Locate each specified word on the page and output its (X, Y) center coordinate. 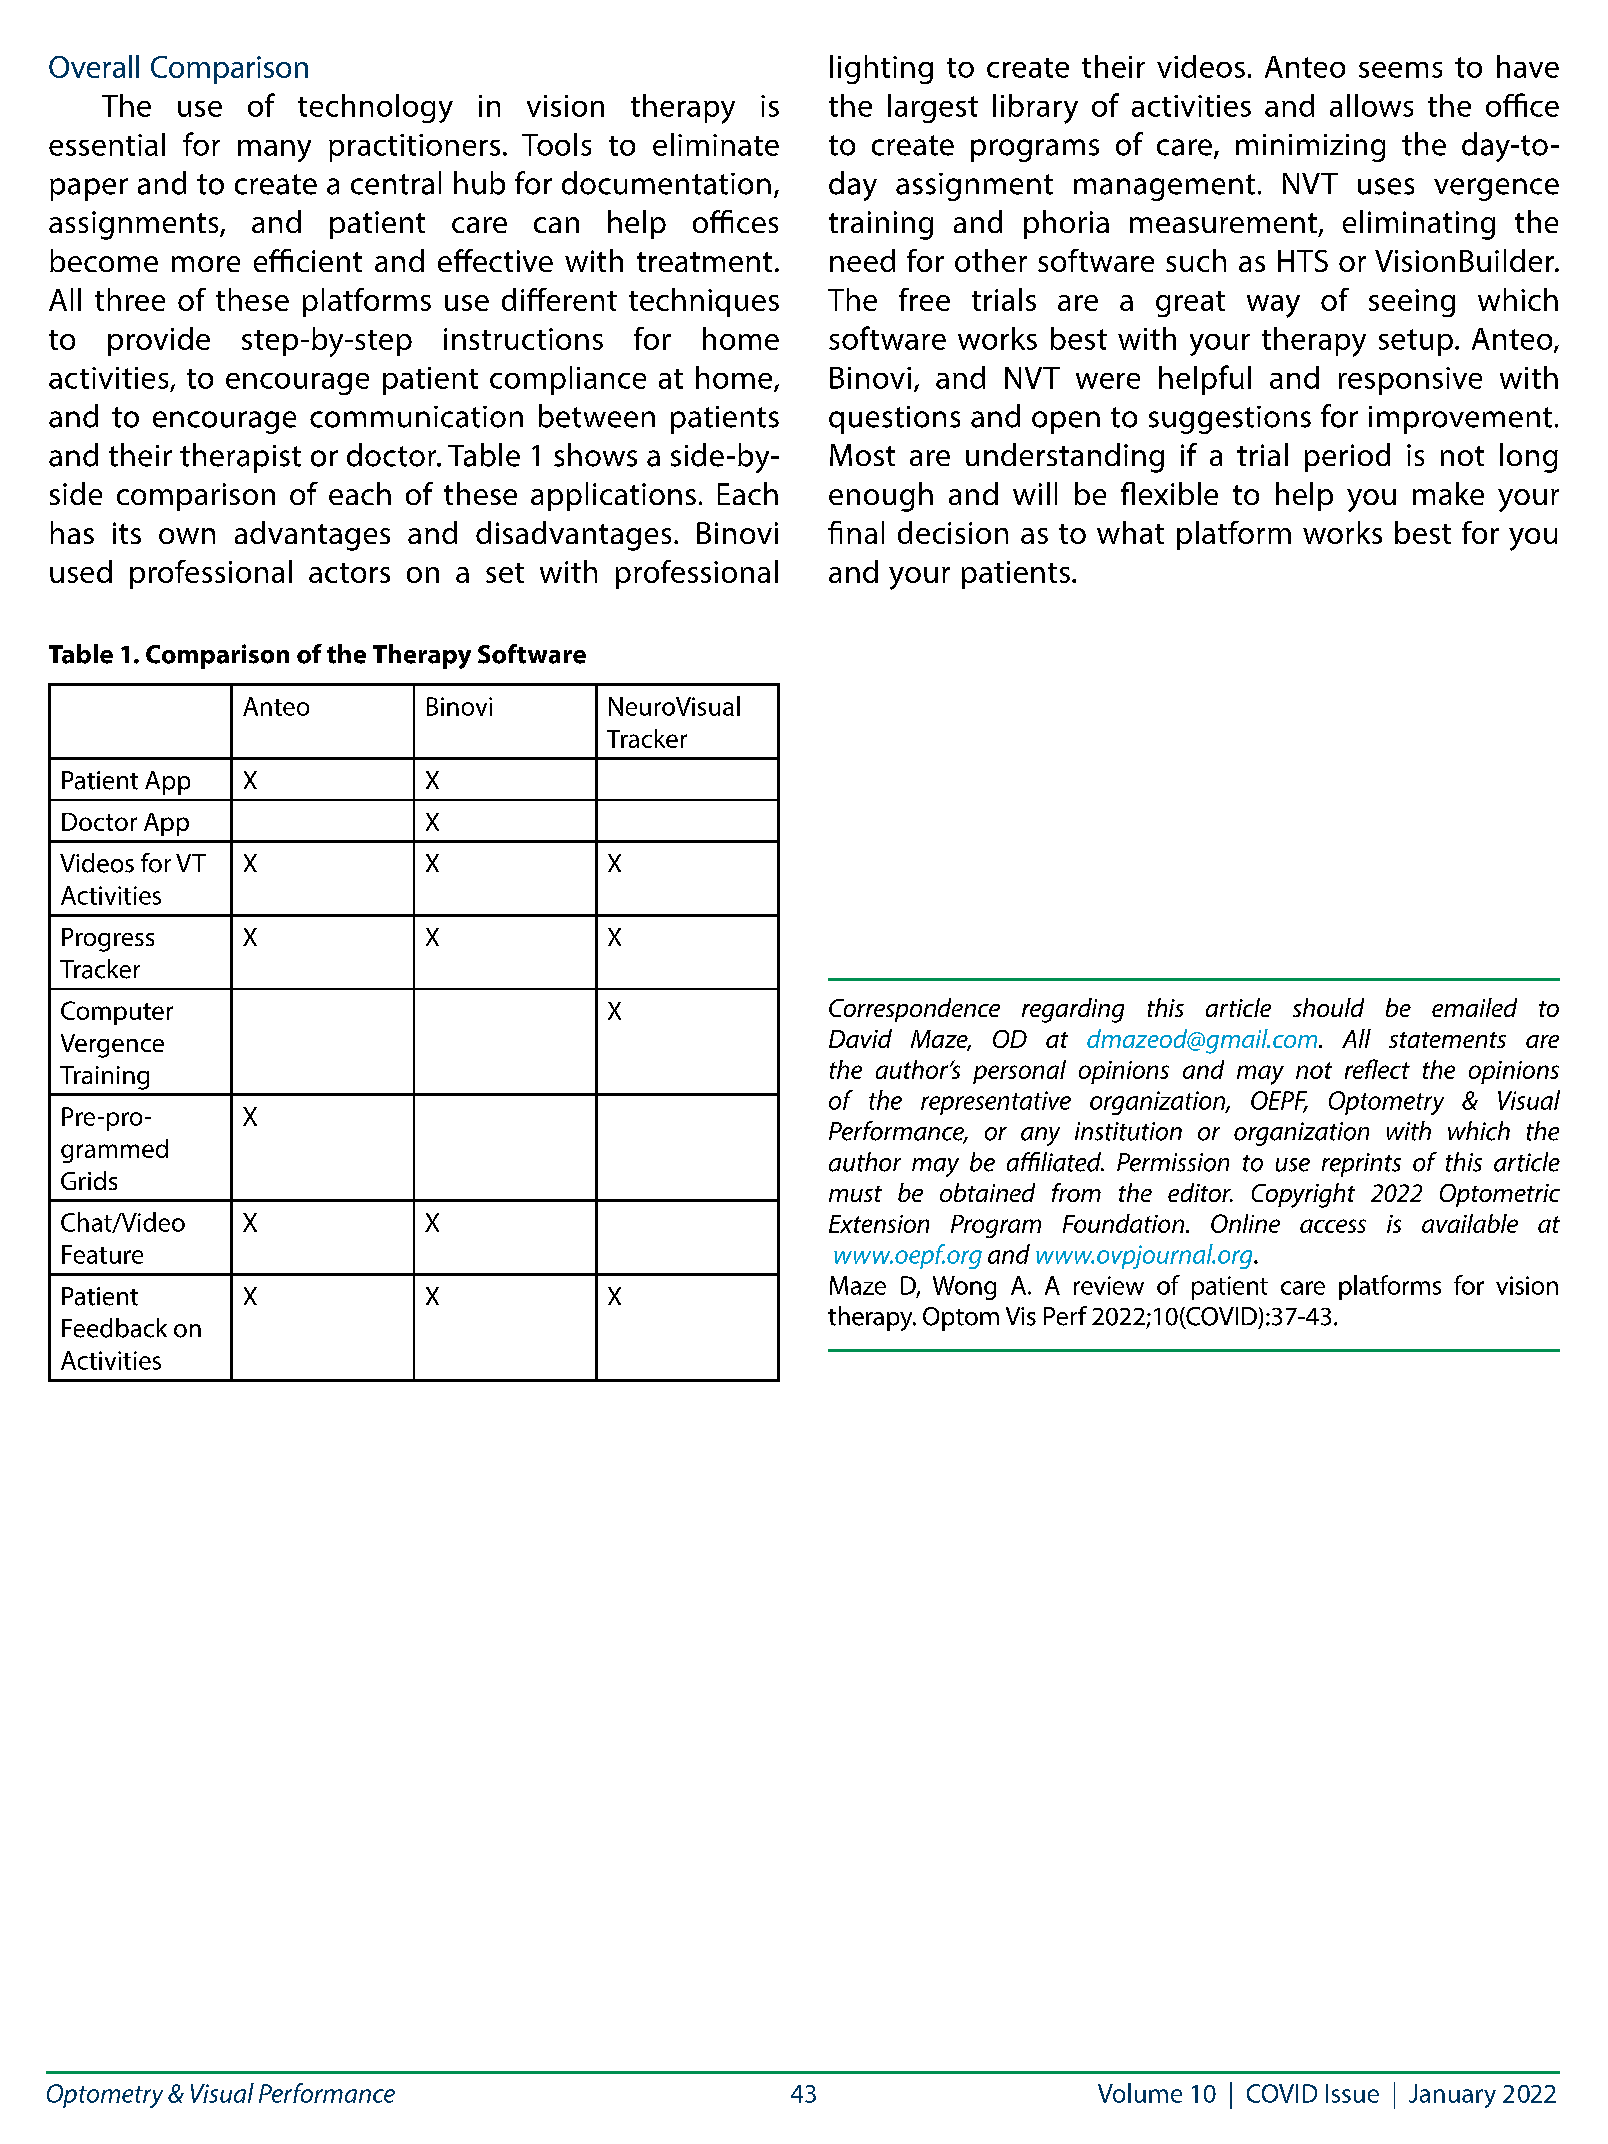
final (856, 532)
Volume (1140, 2093)
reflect (1377, 1069)
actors (349, 573)
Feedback (114, 1328)
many (274, 151)
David (860, 1038)
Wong (964, 1288)
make (1448, 493)
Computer (117, 1013)
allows (1371, 105)
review (1109, 1285)
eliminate (716, 144)
